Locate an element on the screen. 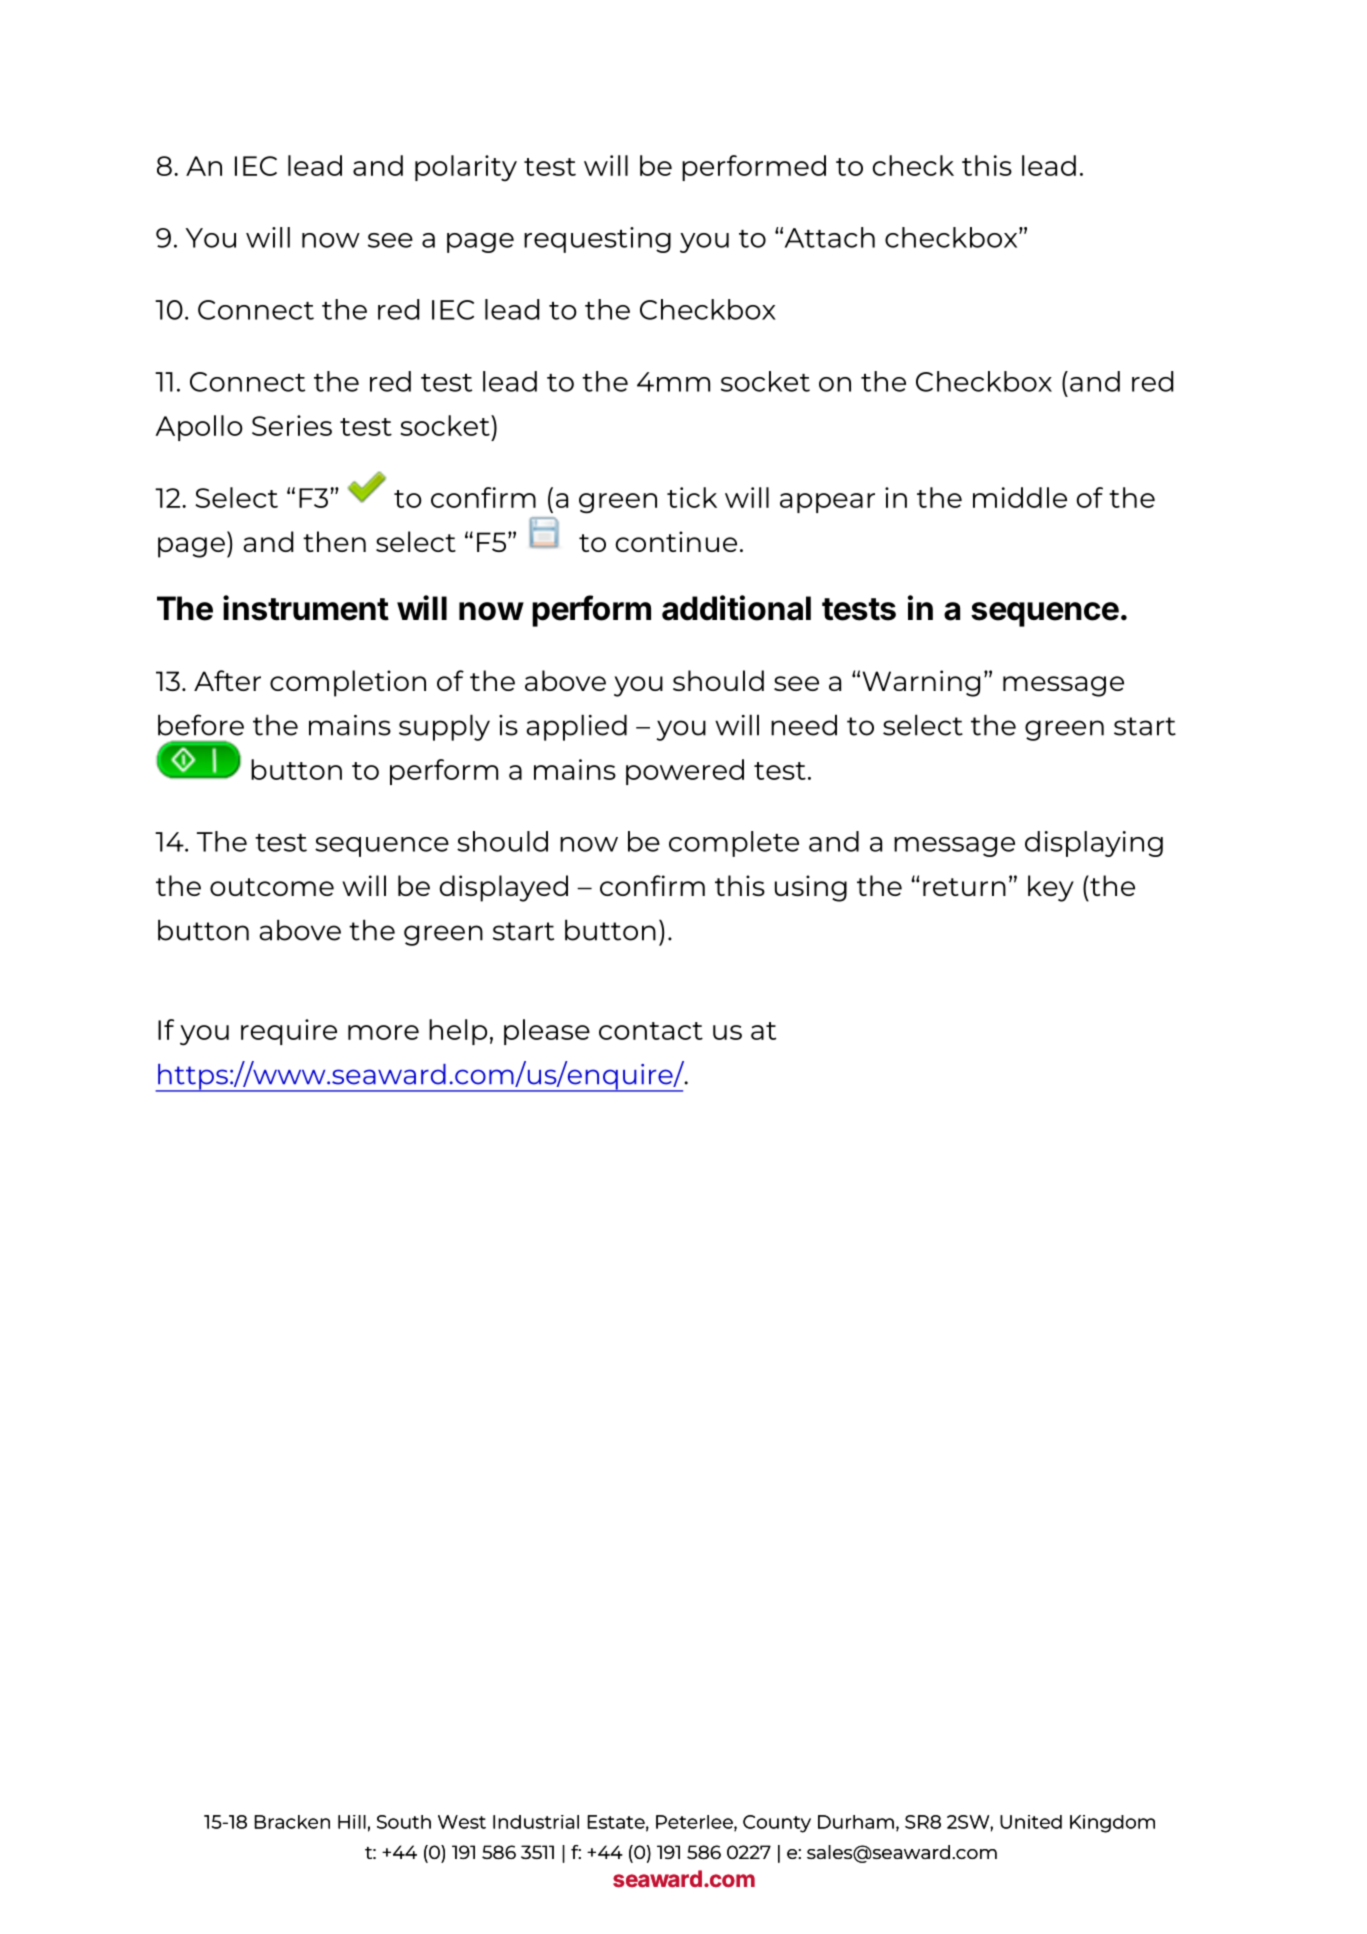 This screenshot has height=1934, width=1367. middle is located at coordinates (1020, 497).
